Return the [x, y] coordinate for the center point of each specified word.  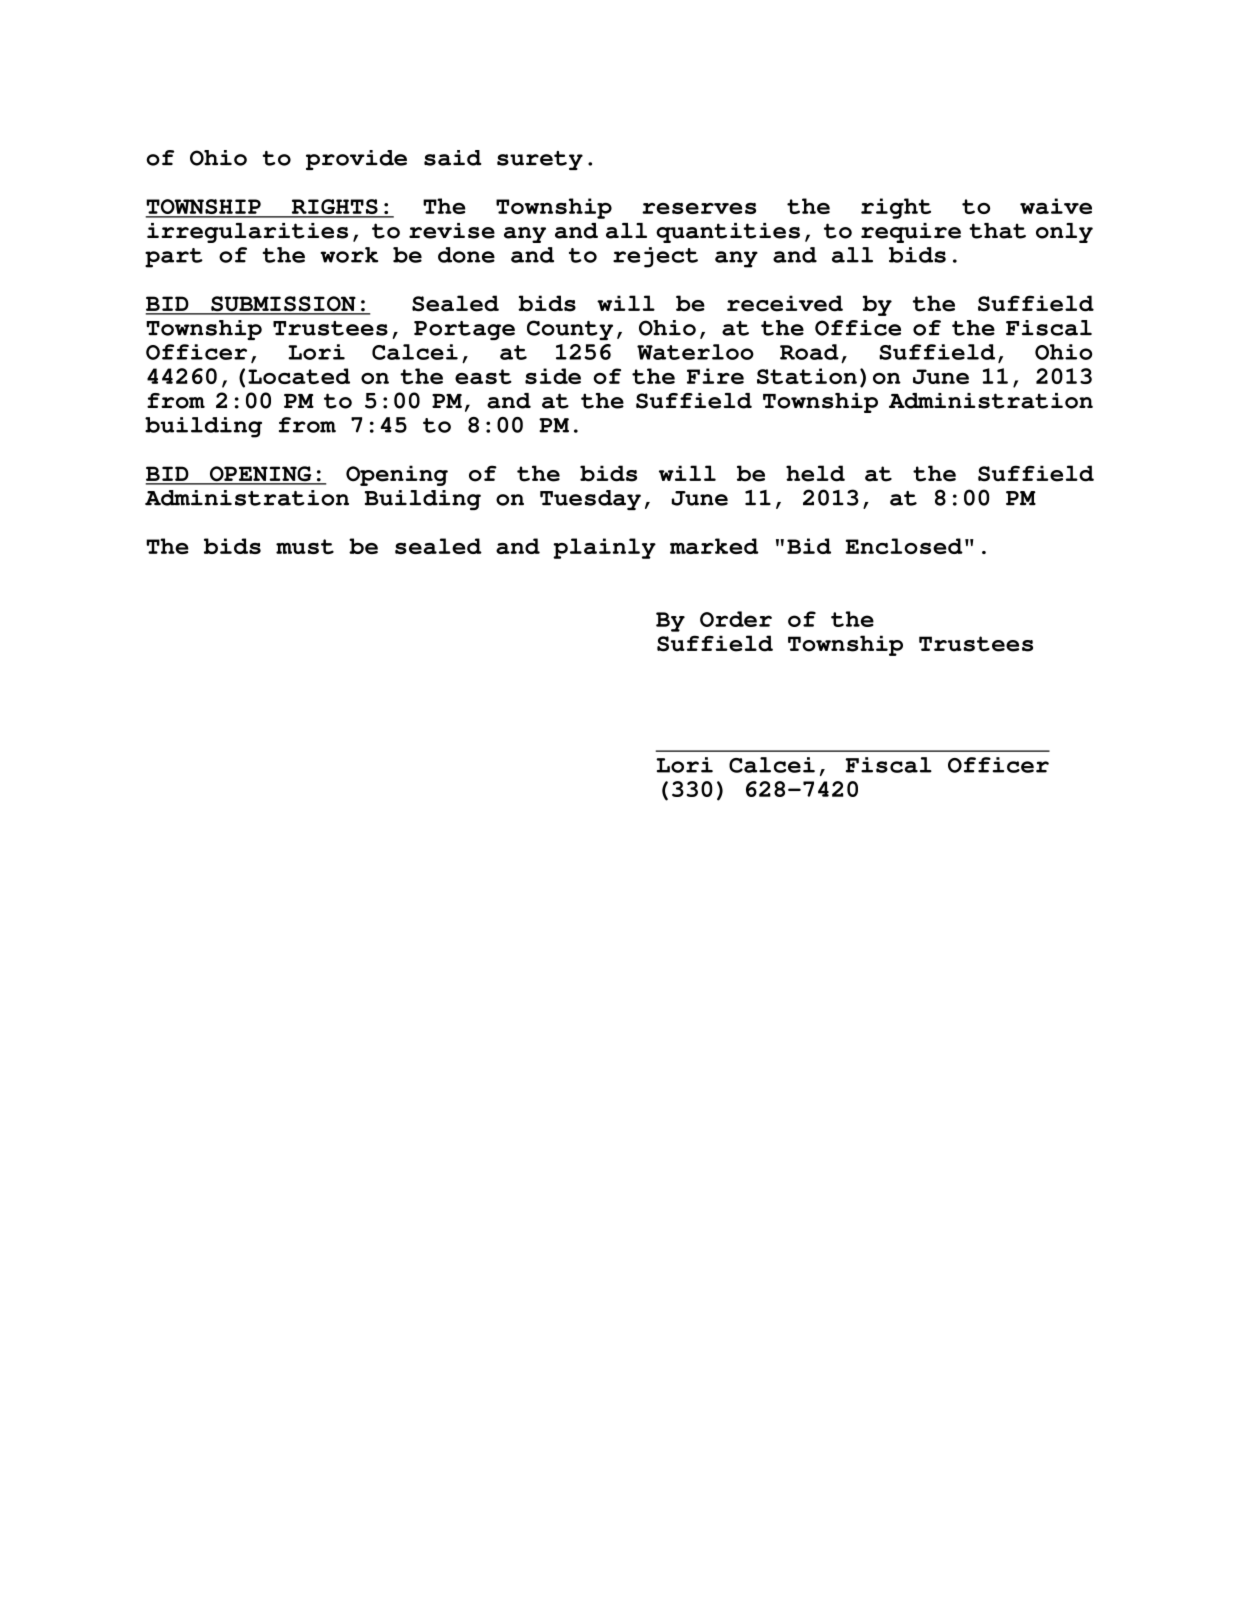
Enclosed [904, 546]
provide [356, 160]
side [553, 376]
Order [736, 619]
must [305, 546]
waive [1056, 206]
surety [540, 160]
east [483, 376]
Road [809, 352]
